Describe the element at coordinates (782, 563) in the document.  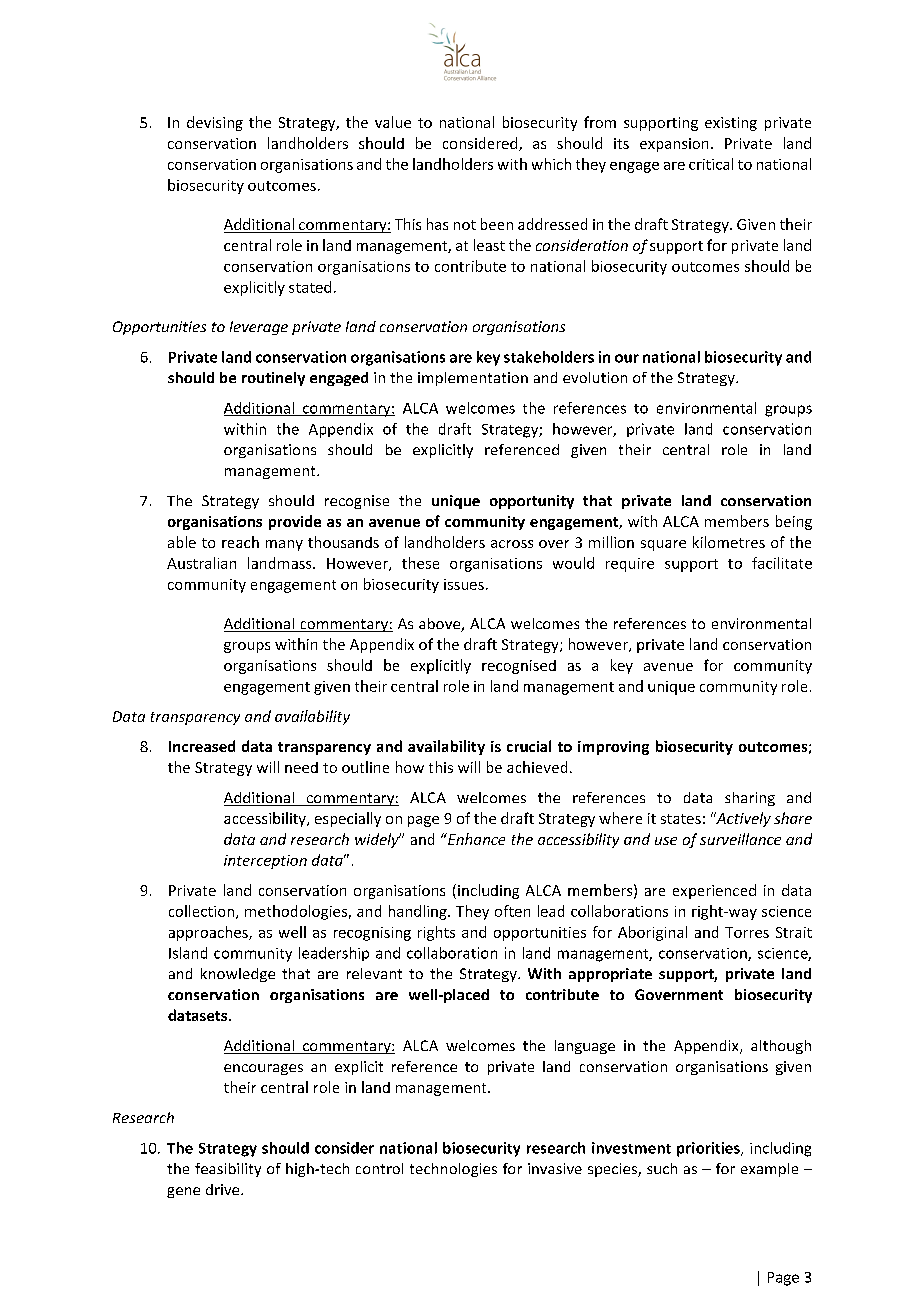
I see `facilitate` at that location.
